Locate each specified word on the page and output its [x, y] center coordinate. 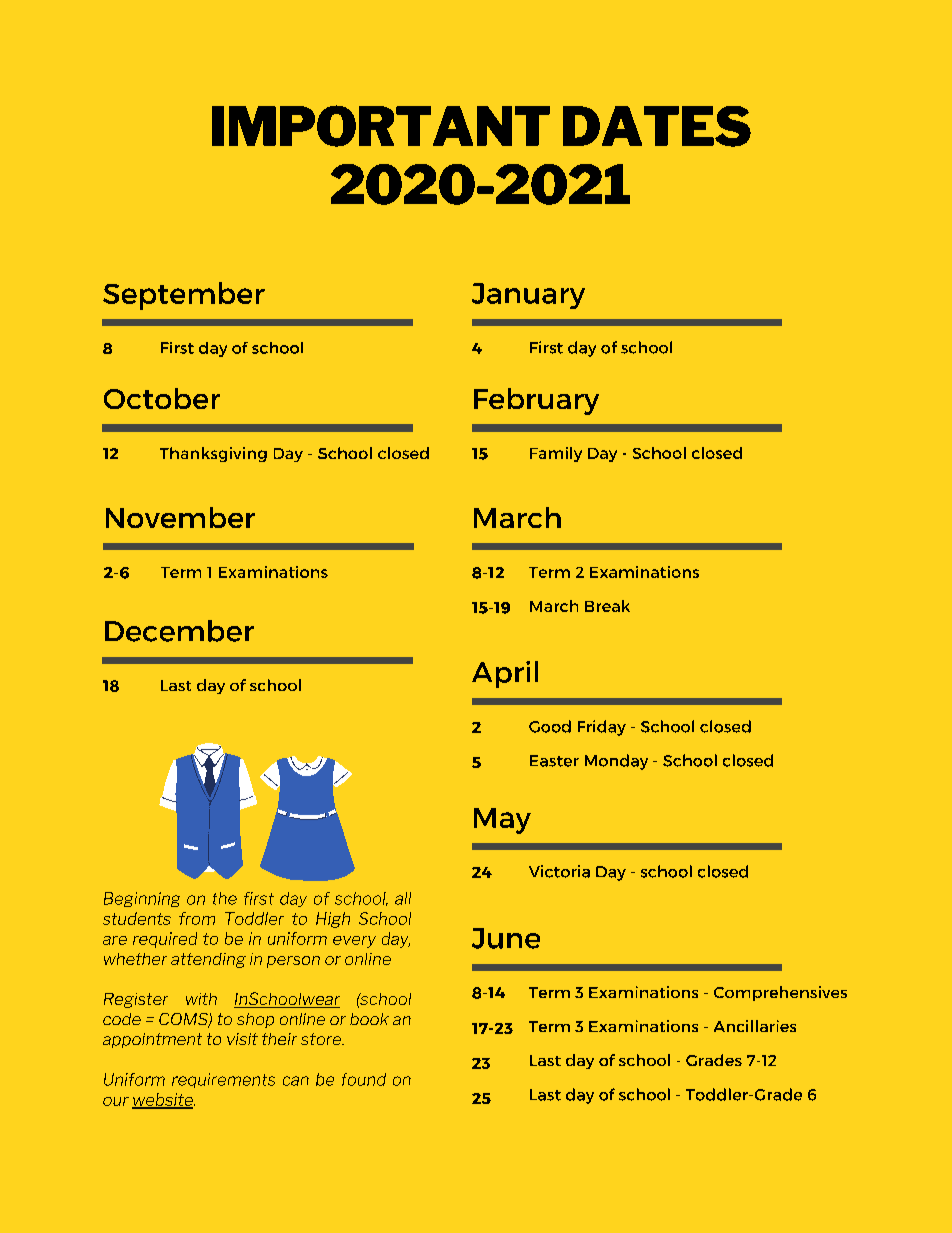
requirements [223, 1080]
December [179, 631]
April [505, 674]
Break [607, 606]
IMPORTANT [381, 126]
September [184, 296]
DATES [657, 126]
